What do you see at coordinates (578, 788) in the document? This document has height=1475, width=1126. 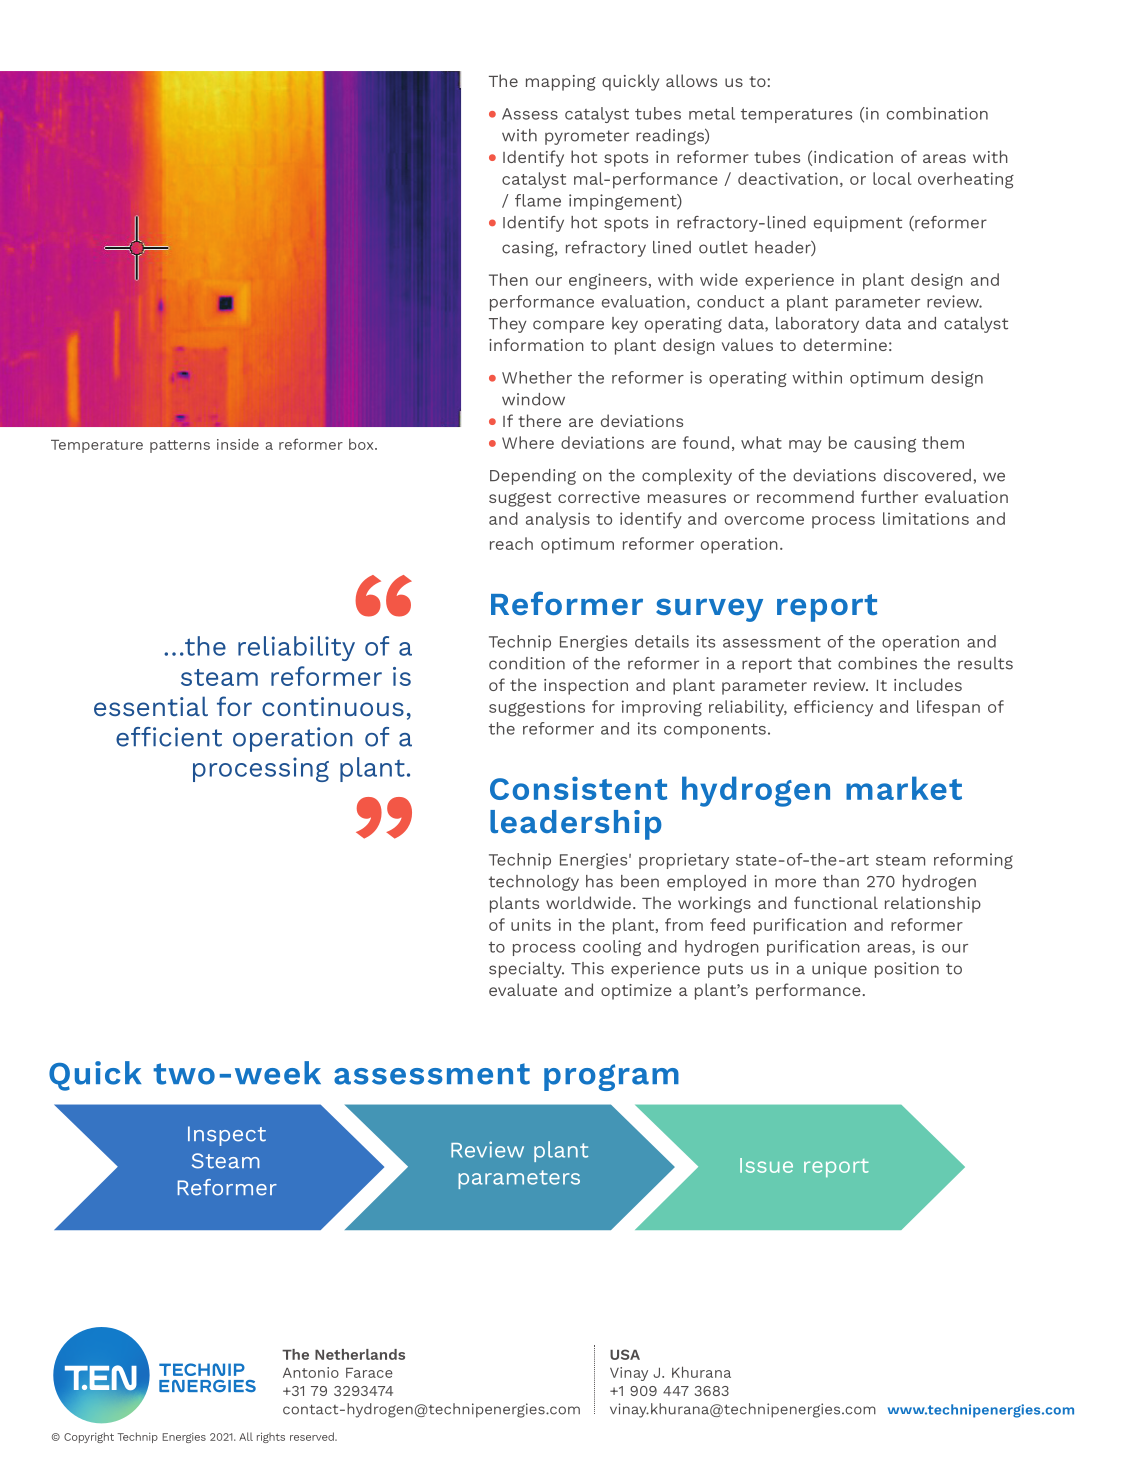 I see `Consistent` at bounding box center [578, 788].
